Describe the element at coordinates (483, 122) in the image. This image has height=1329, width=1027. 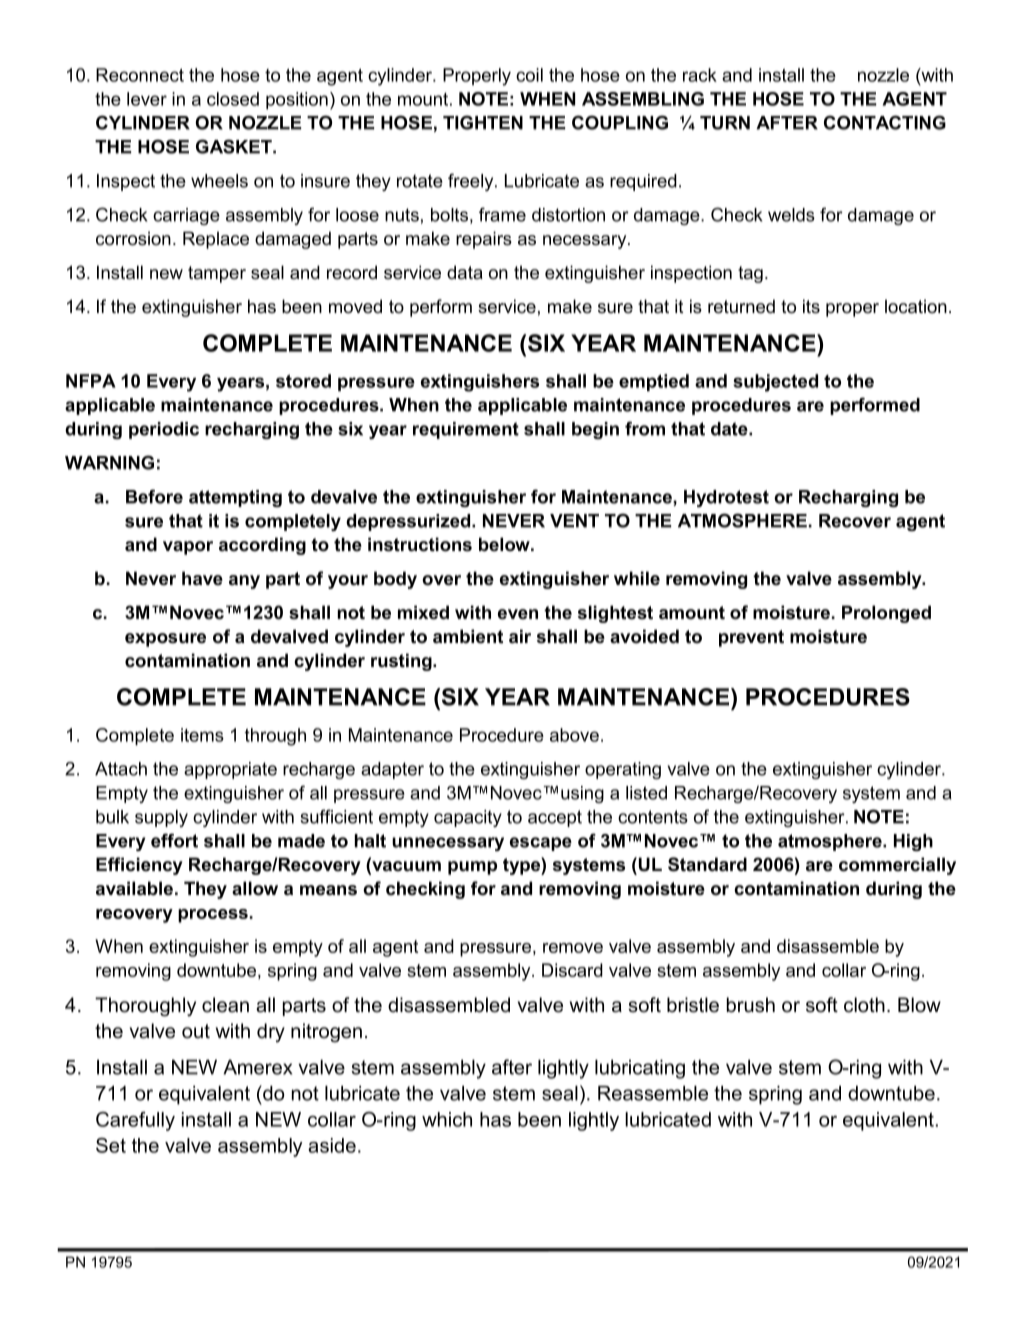
I see `TIGHTEN` at that location.
